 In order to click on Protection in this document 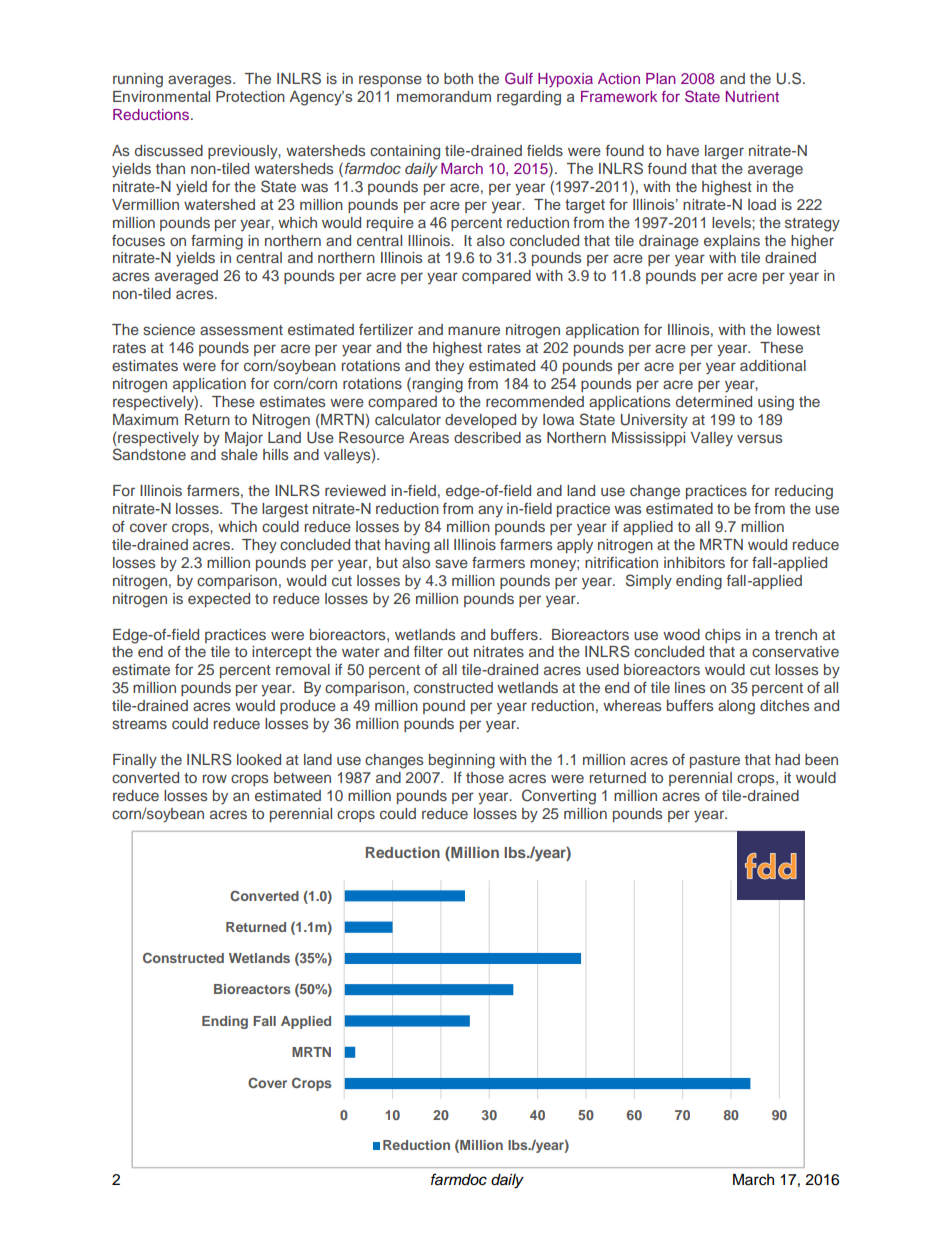, I will do `click(250, 96)`.
